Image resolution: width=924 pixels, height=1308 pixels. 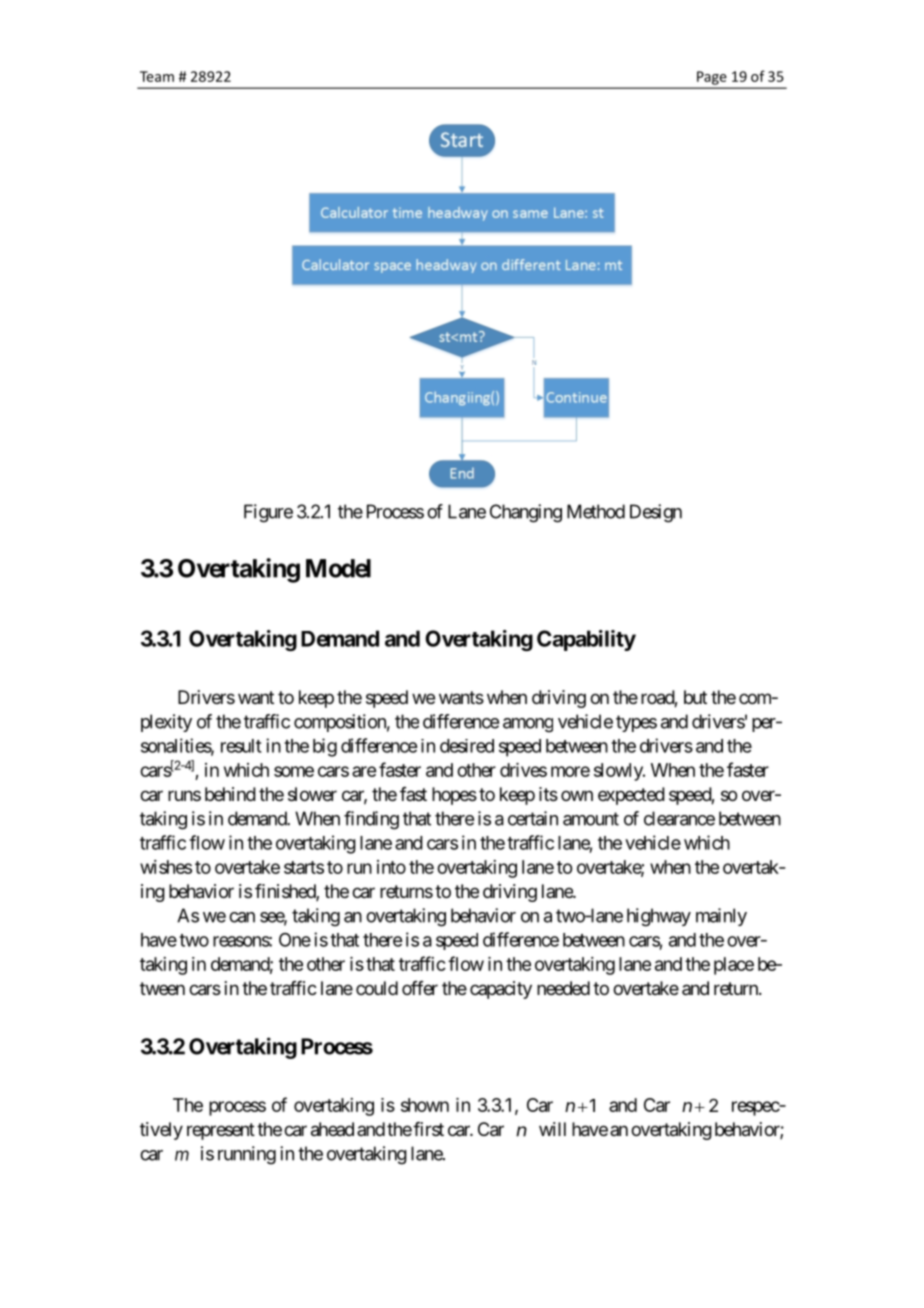 I want to click on expected, so click(x=631, y=796).
